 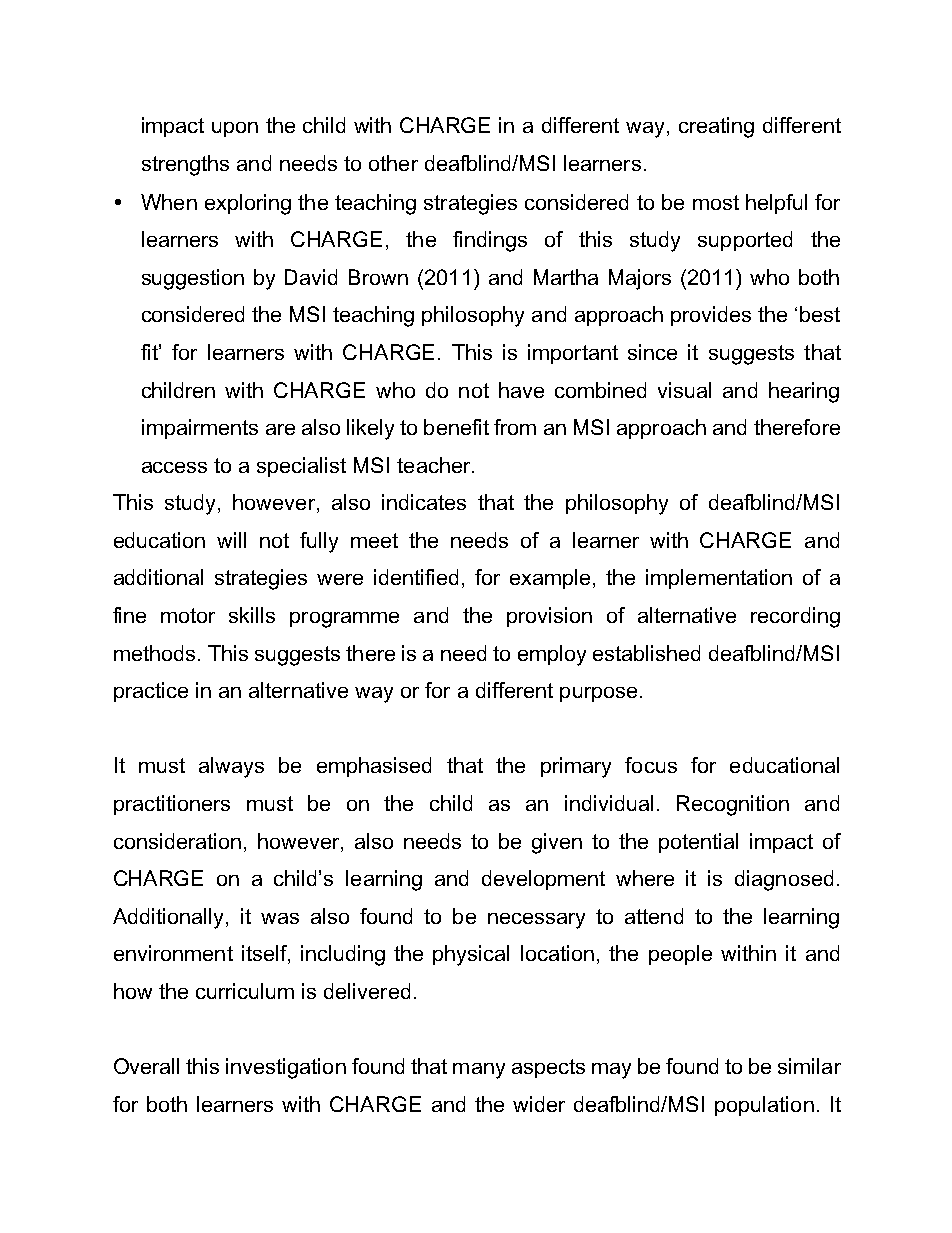 I want to click on indicates, so click(x=424, y=502).
